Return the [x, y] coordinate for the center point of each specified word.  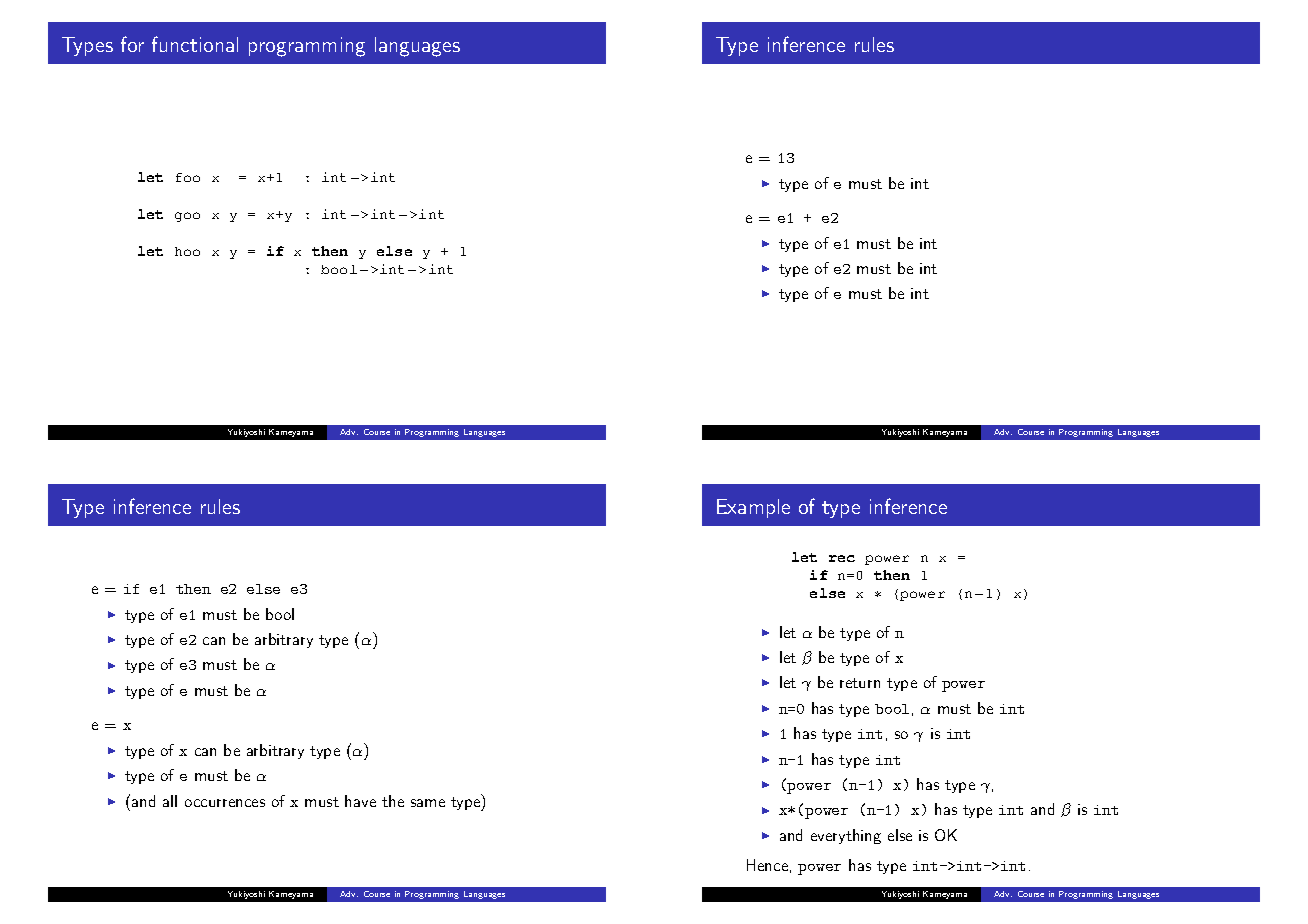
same [428, 803]
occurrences [225, 803]
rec [842, 558]
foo [188, 177]
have [360, 801]
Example [753, 508]
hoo [187, 251]
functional [195, 44]
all [170, 801]
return [860, 683]
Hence [767, 865]
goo [187, 217]
